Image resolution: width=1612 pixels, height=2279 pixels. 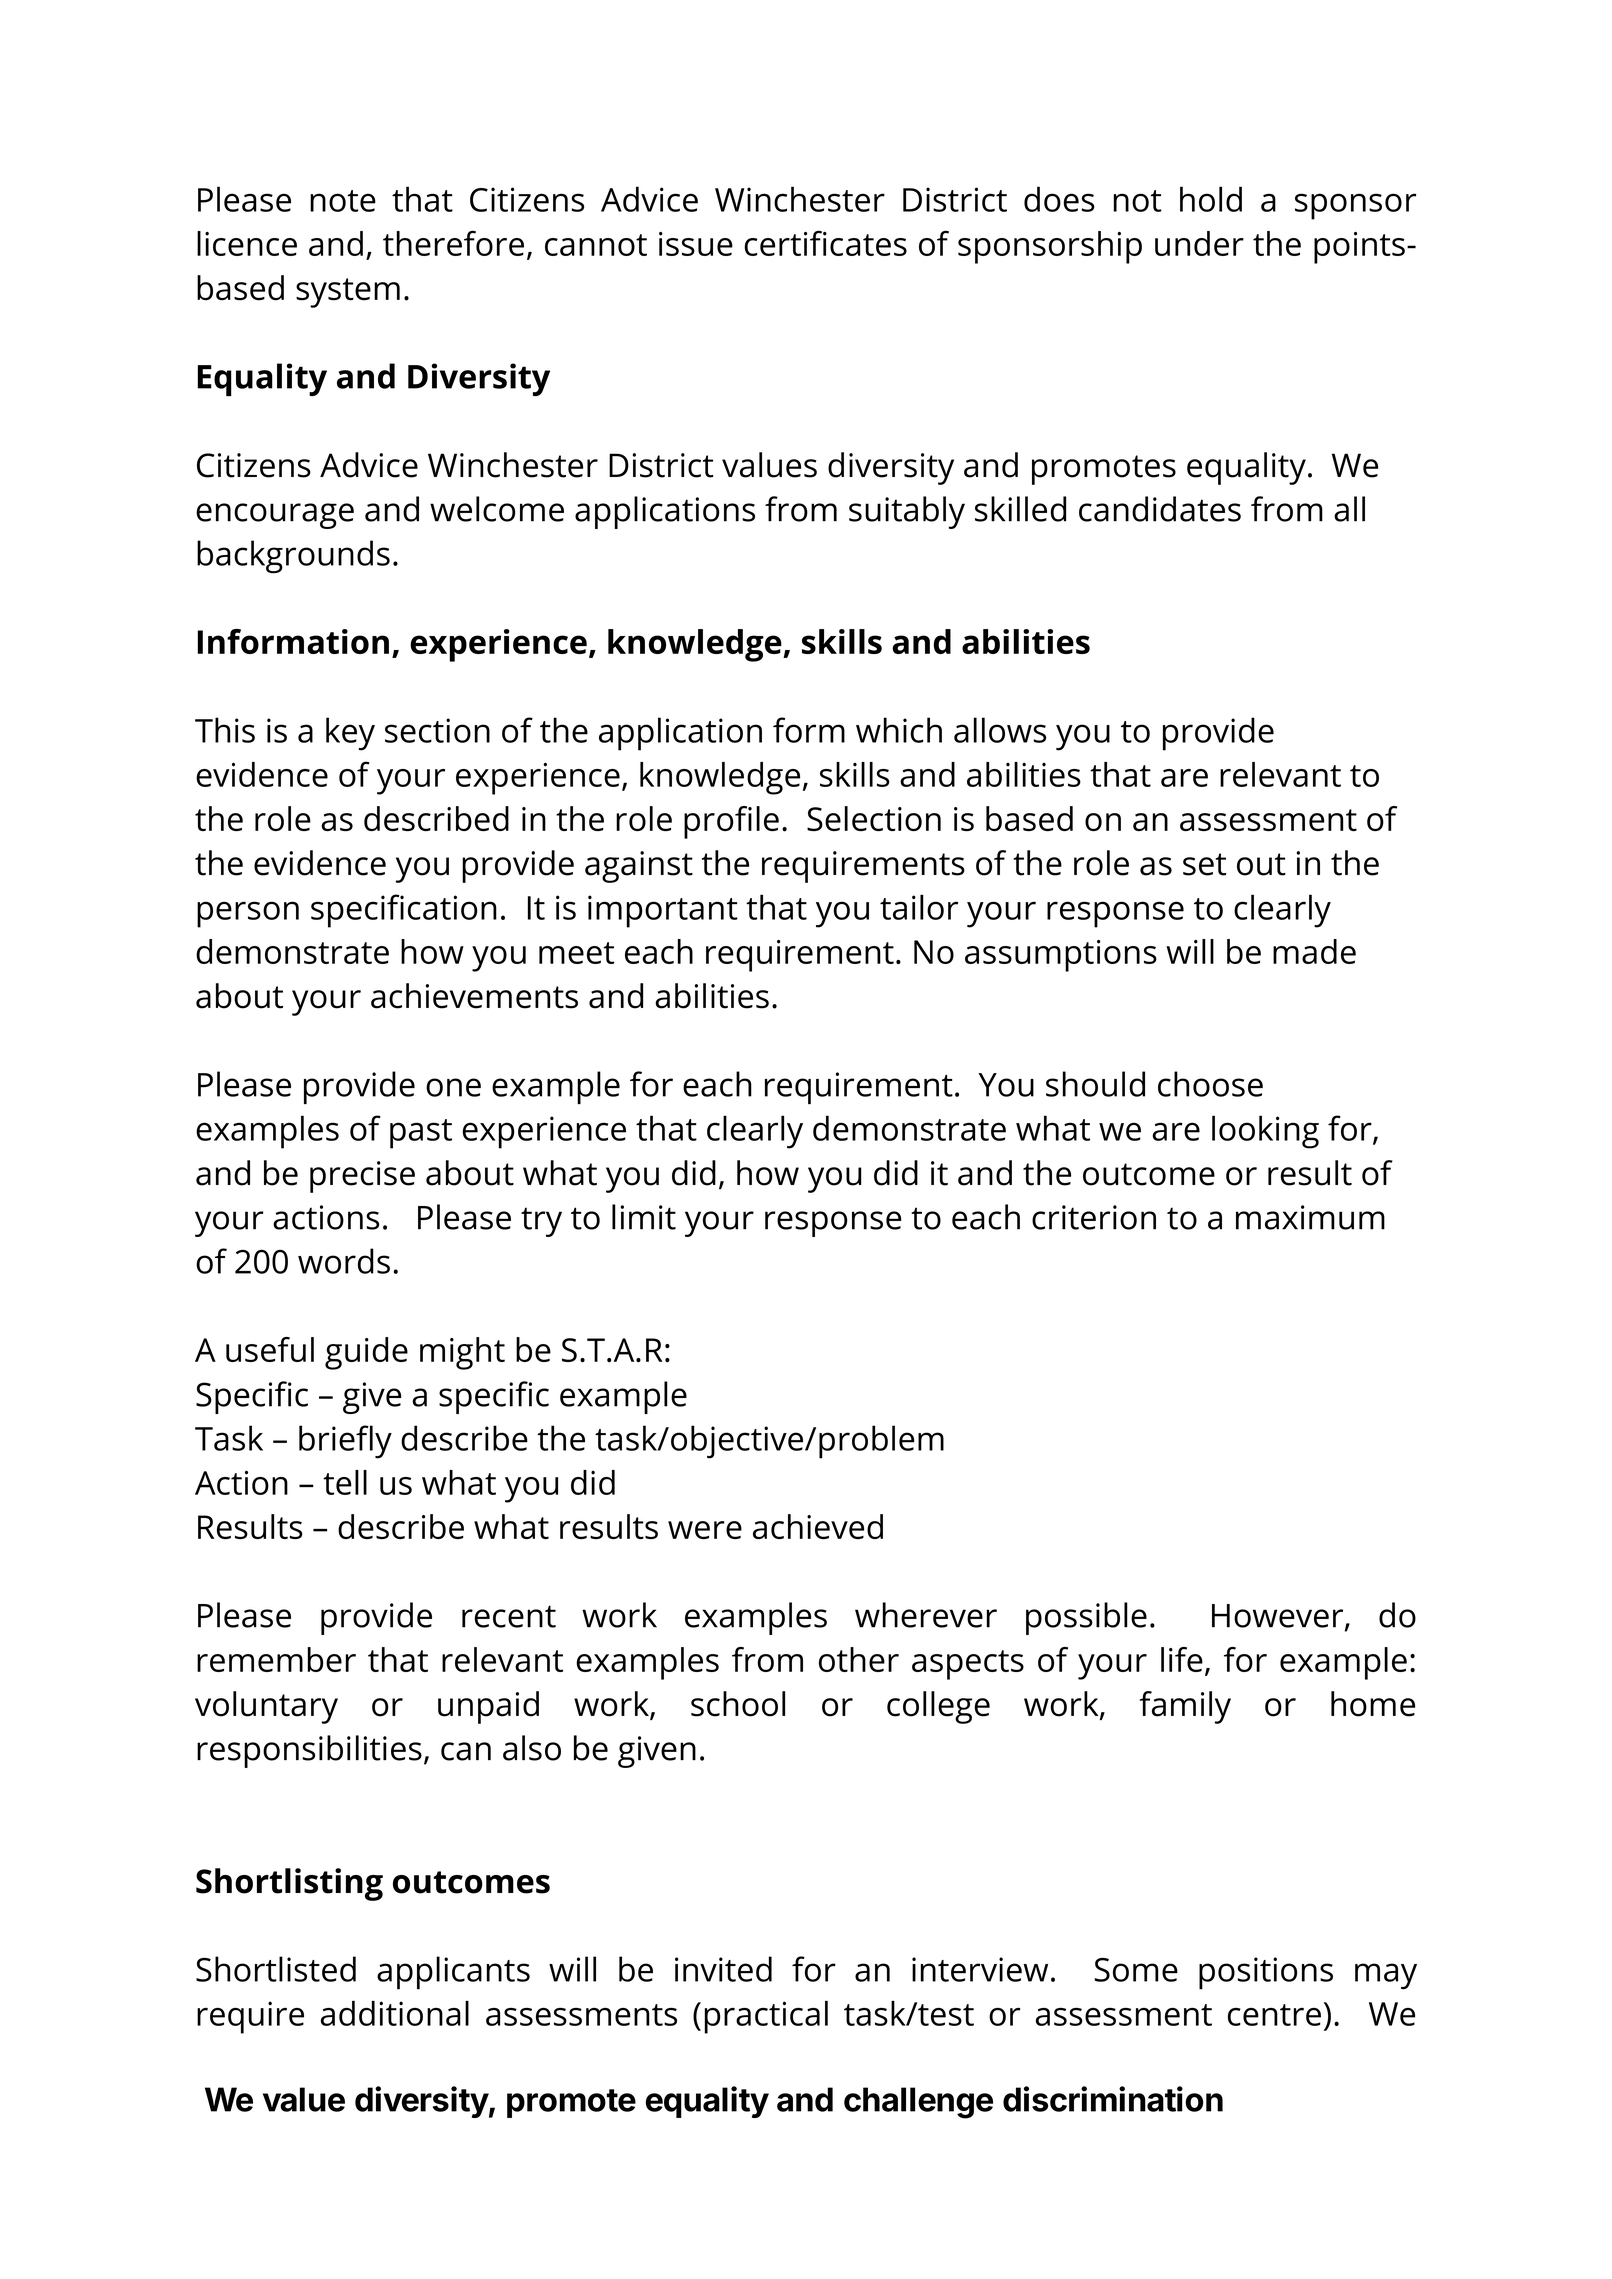 What do you see at coordinates (644, 1217) in the page?
I see `limit` at bounding box center [644, 1217].
